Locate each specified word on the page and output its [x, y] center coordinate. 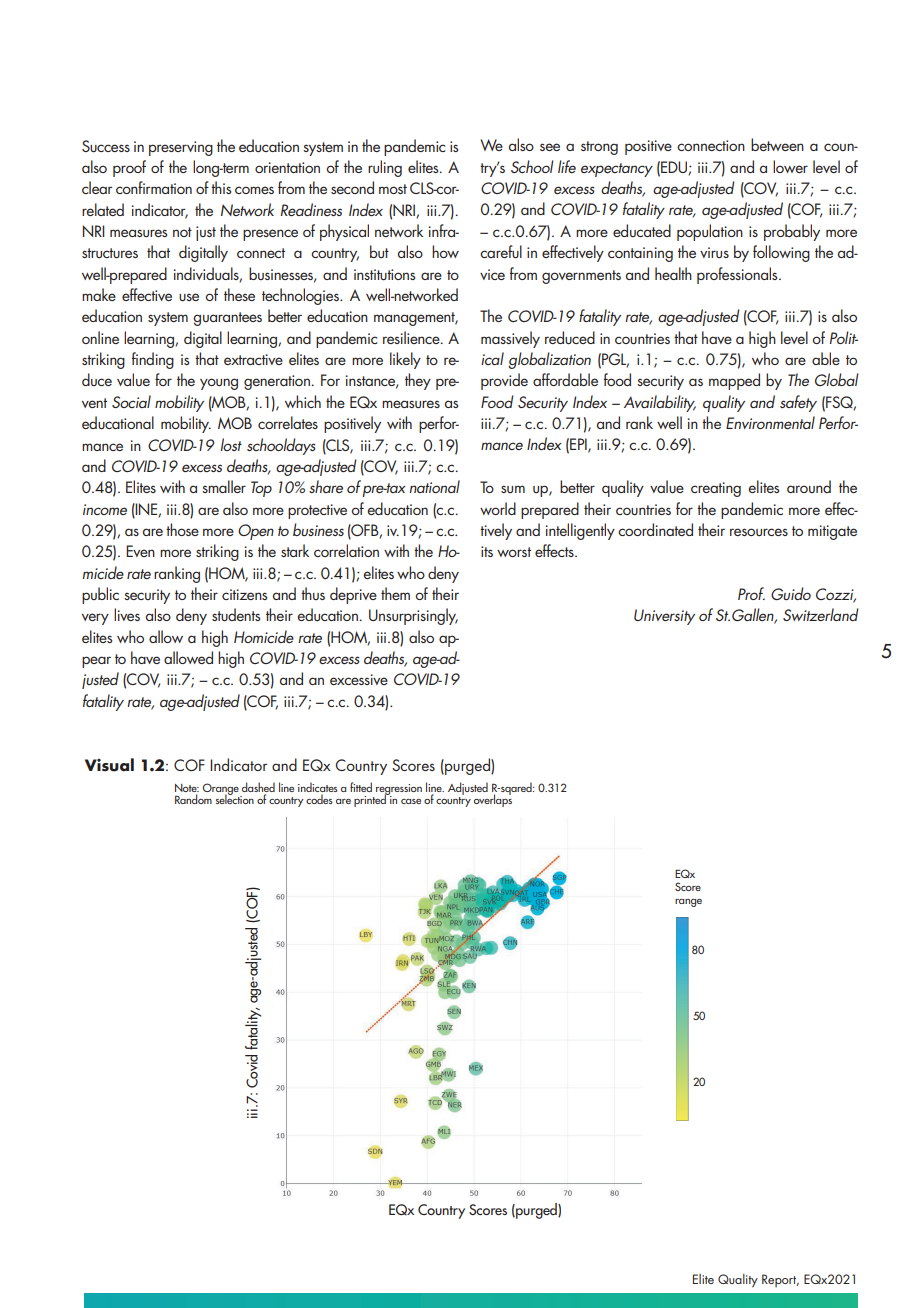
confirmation [154, 187]
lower [790, 166]
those [182, 529]
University [664, 617]
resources [759, 532]
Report [780, 1280]
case [411, 801]
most [393, 189]
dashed [258, 787]
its [487, 551]
